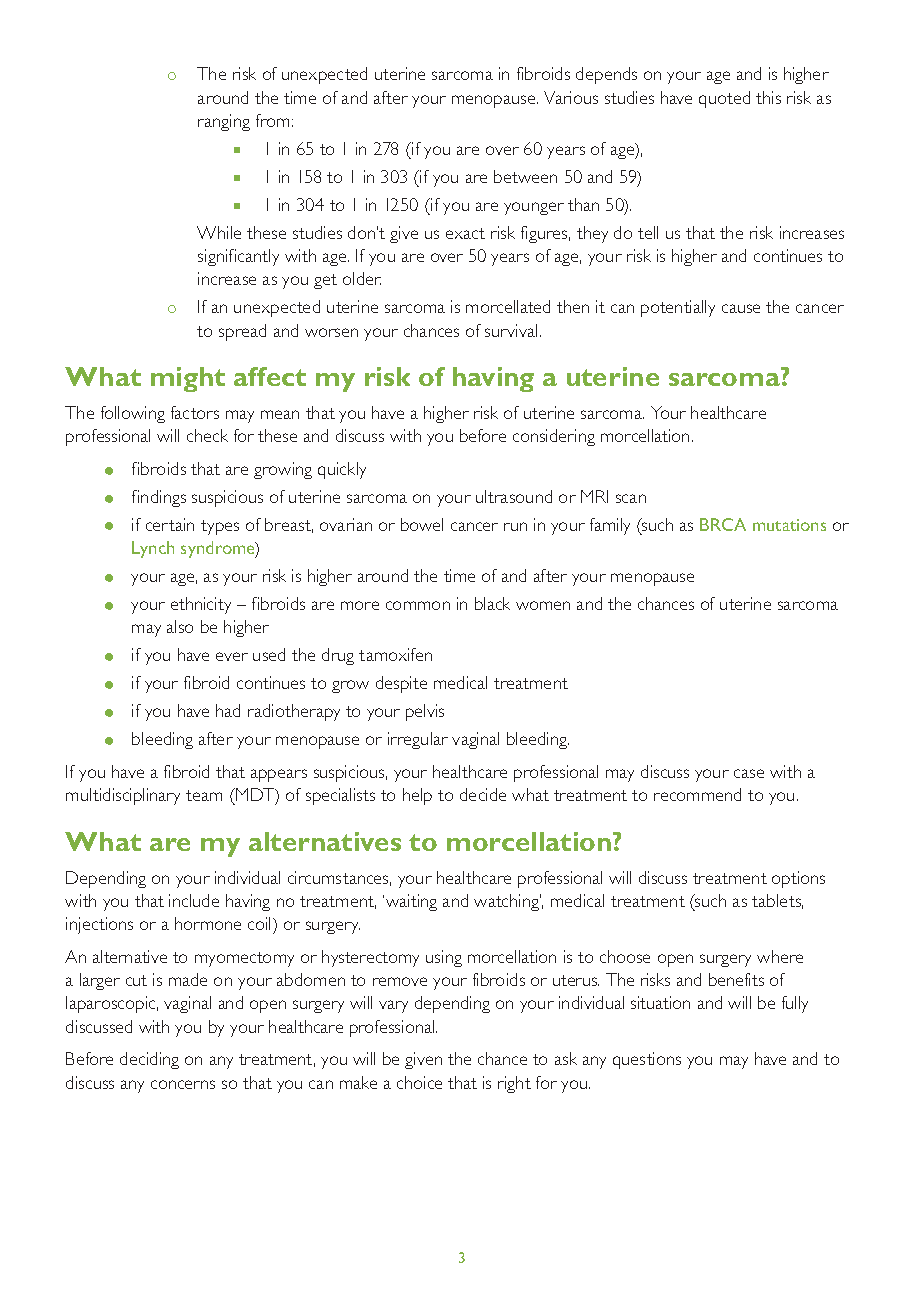 The width and height of the screenshot is (924, 1308). I want to click on common, so click(418, 605).
